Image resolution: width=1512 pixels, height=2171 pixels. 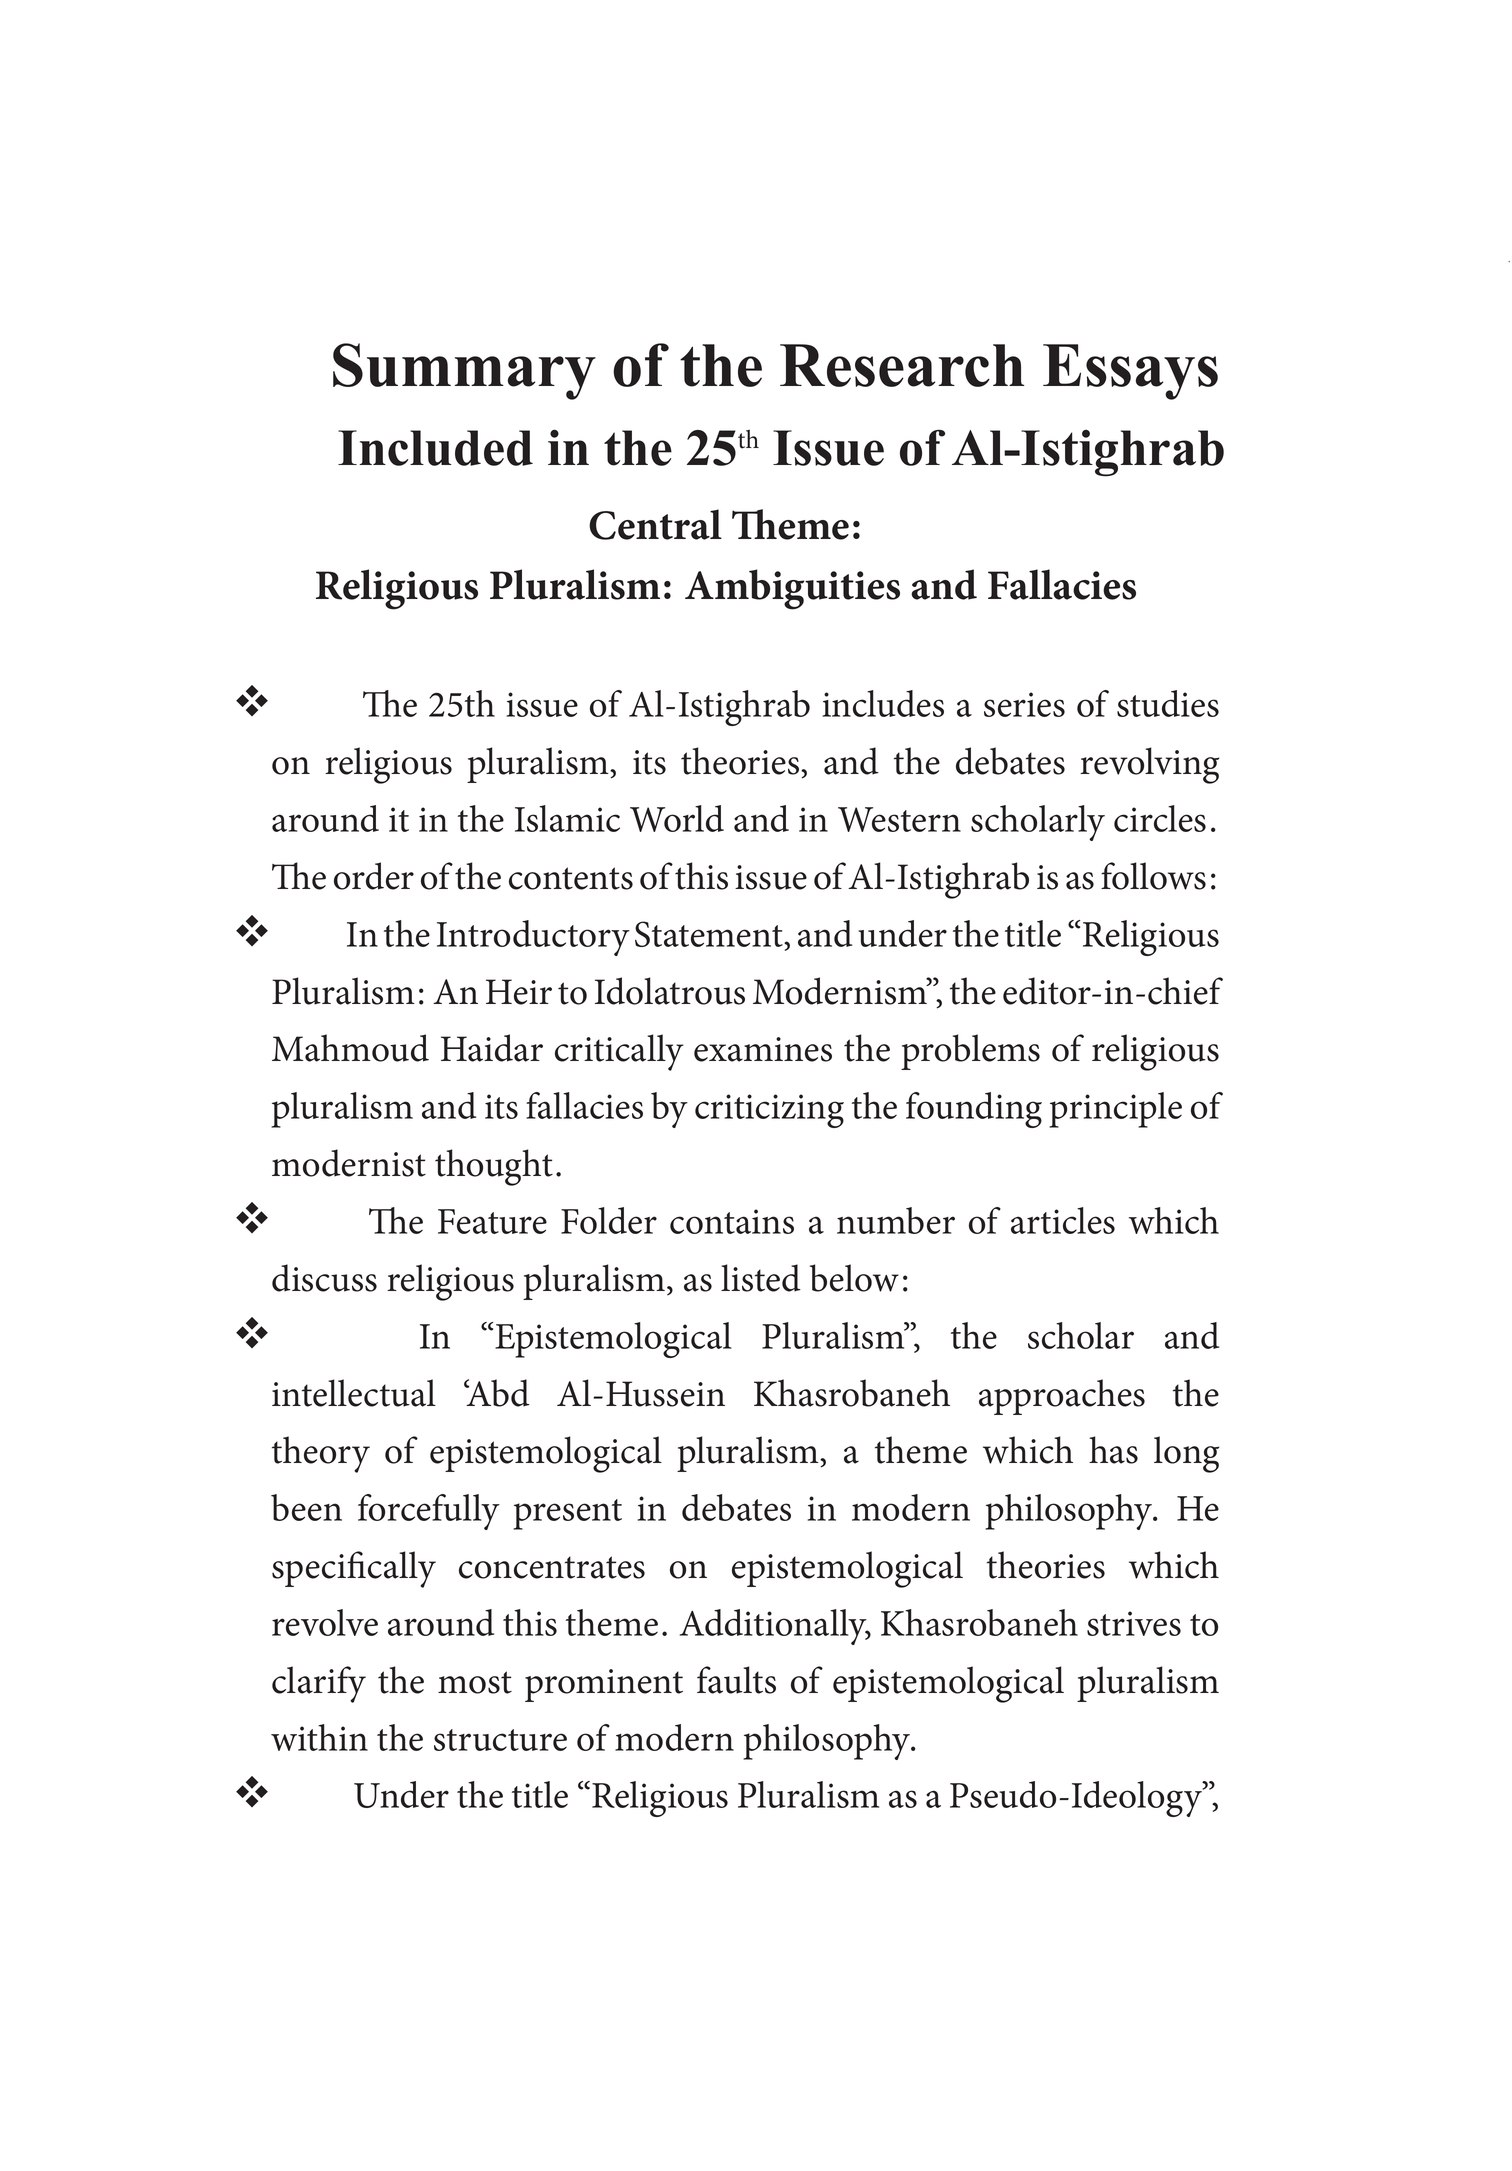 I want to click on Included, so click(x=435, y=448).
